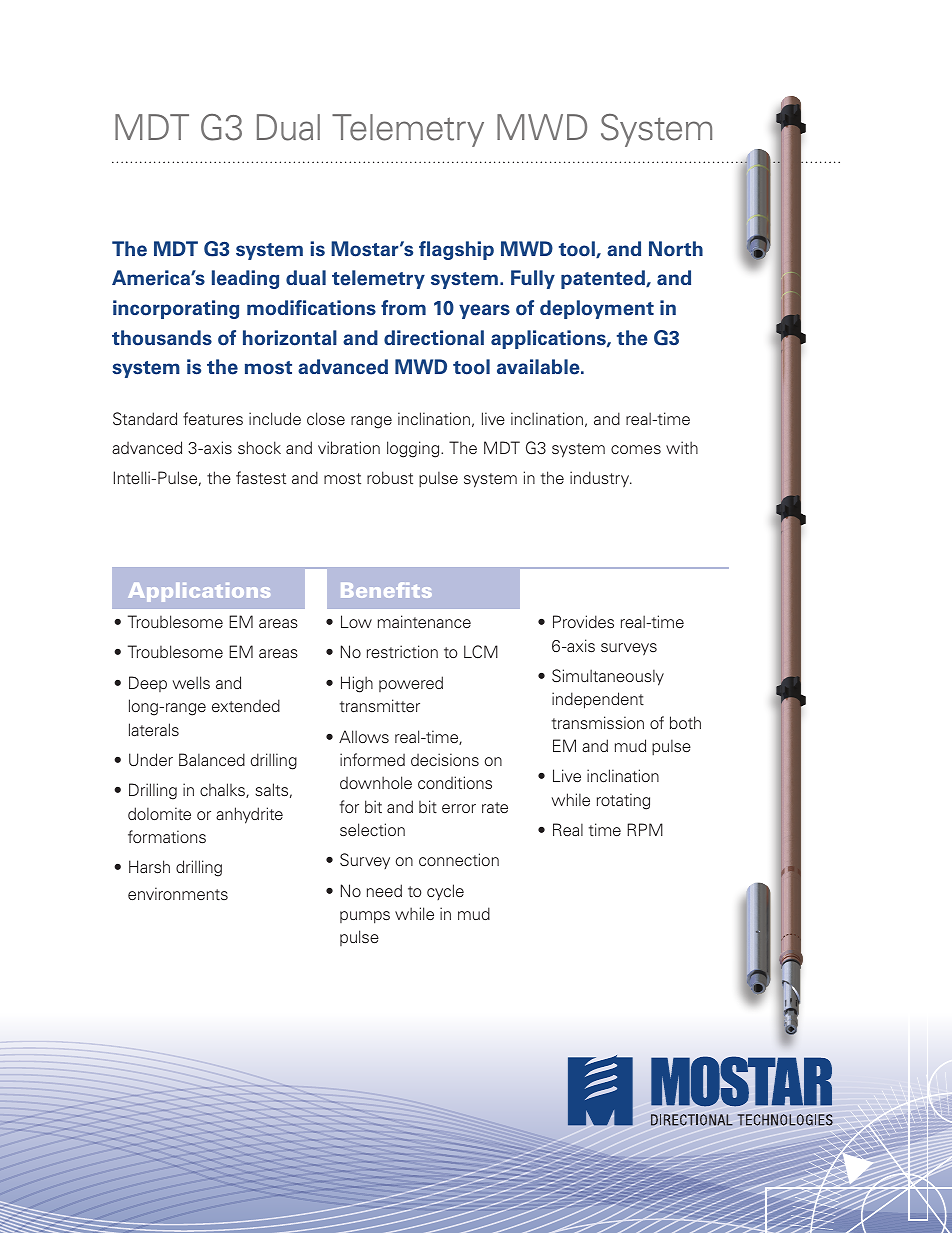 The width and height of the image is (952, 1233). I want to click on robust, so click(390, 477).
